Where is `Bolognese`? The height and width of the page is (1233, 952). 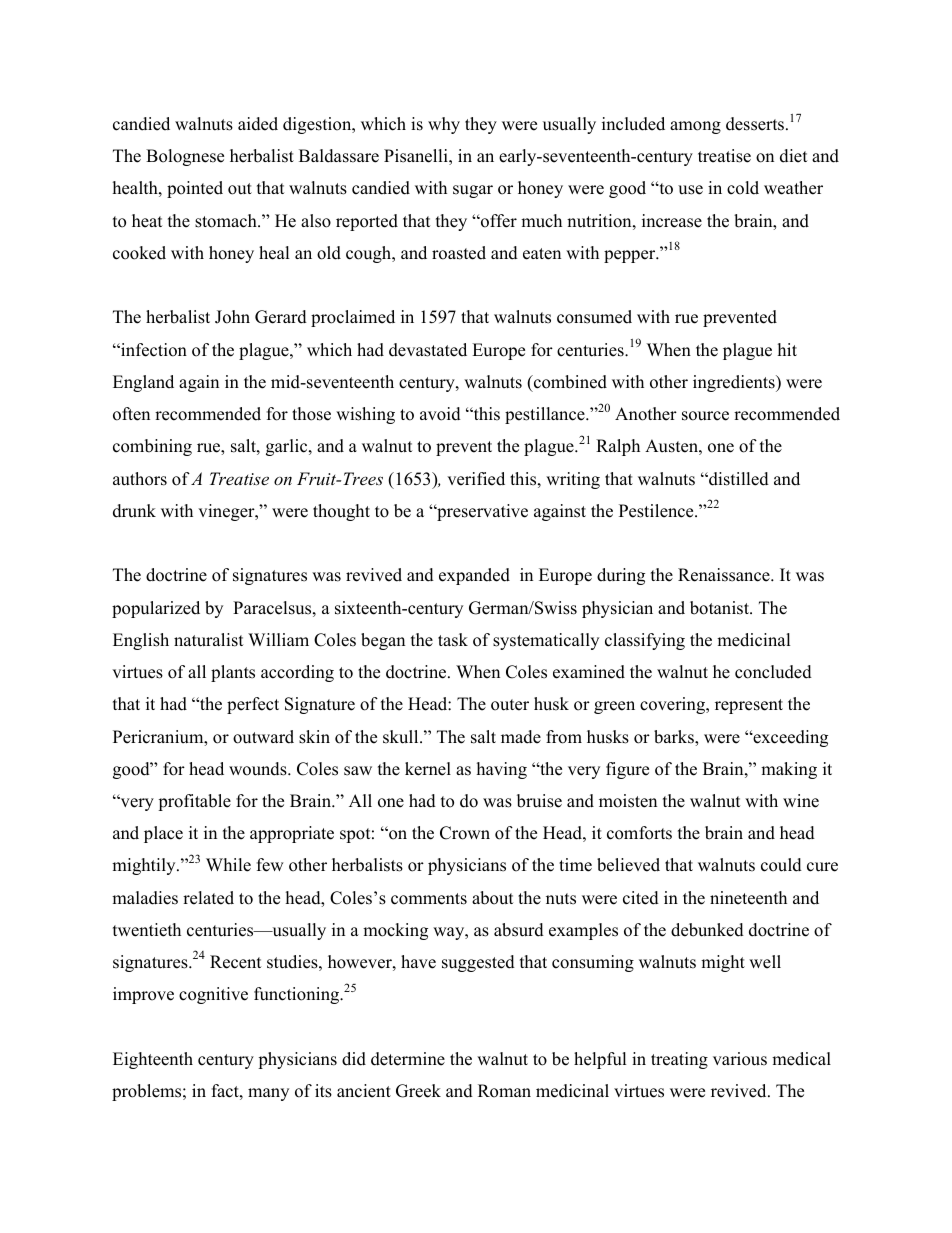 Bolognese is located at coordinates (185, 157).
